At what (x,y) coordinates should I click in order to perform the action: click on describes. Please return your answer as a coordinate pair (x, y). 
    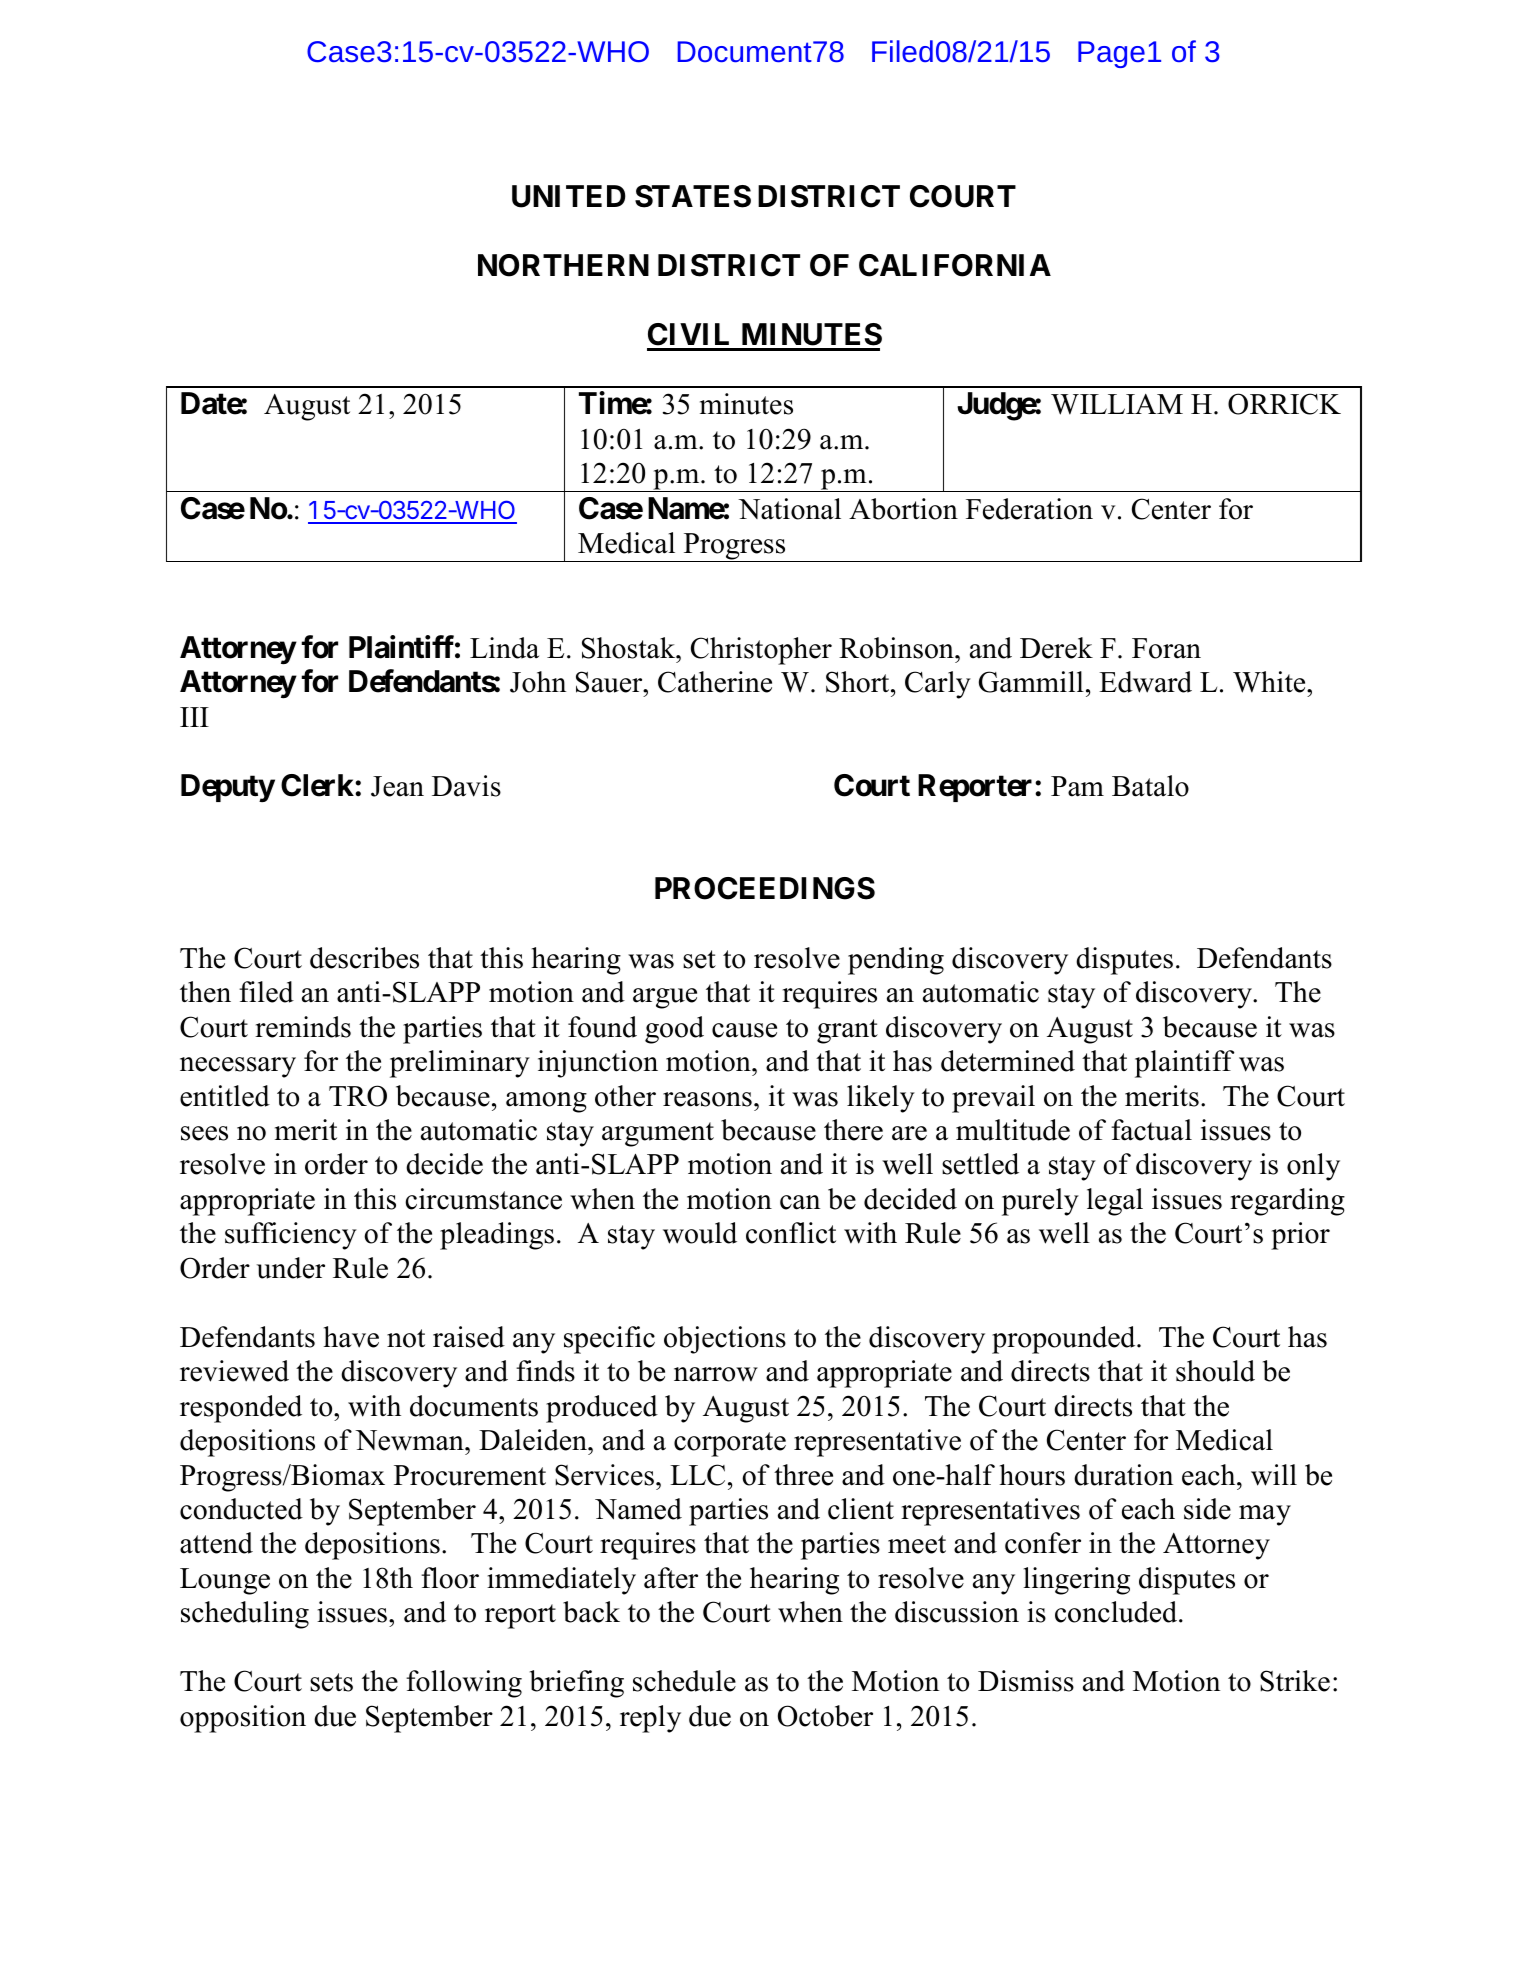
    Looking at the image, I should click on (364, 958).
